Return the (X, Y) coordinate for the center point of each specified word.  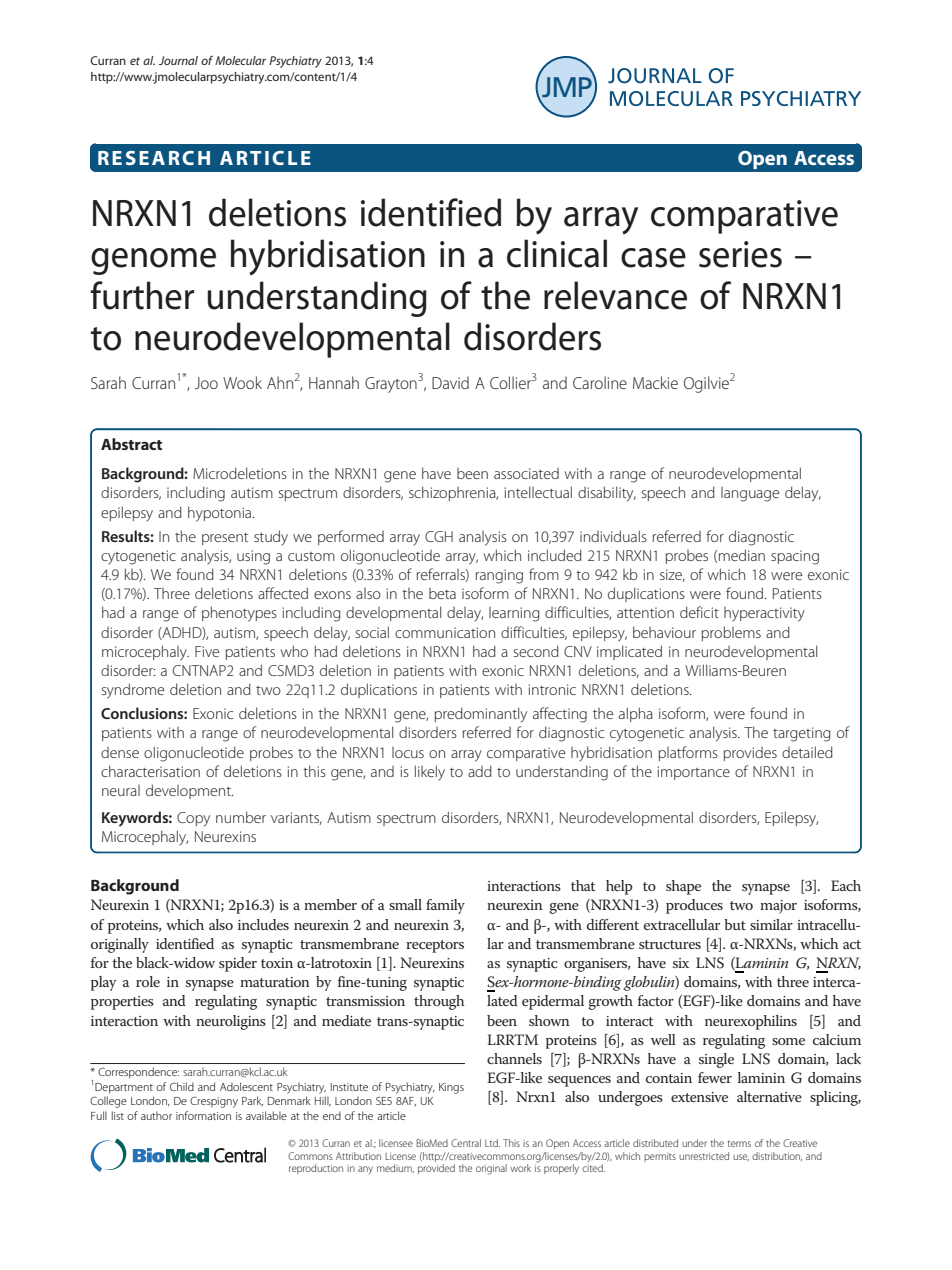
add (480, 771)
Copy (193, 819)
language (750, 494)
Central (466, 1143)
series (740, 254)
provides (750, 754)
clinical (557, 253)
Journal (178, 60)
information (203, 1115)
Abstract (131, 444)
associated (526, 473)
